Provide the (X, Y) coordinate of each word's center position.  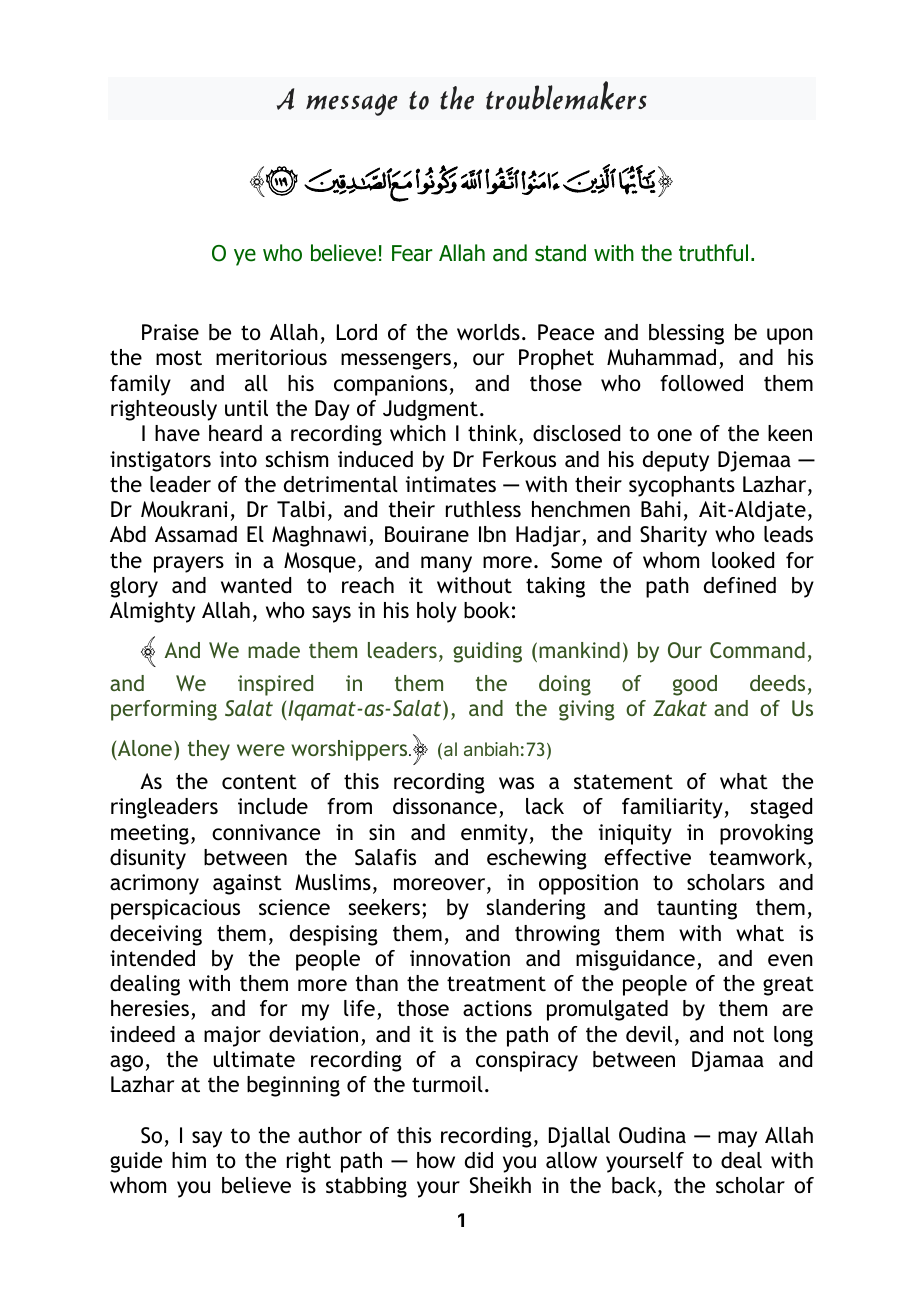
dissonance (445, 806)
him (189, 1160)
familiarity (672, 808)
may (737, 1139)
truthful (713, 253)
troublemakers (566, 95)
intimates (451, 484)
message (351, 105)
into (238, 459)
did (479, 1160)
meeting (150, 834)
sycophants (682, 486)
